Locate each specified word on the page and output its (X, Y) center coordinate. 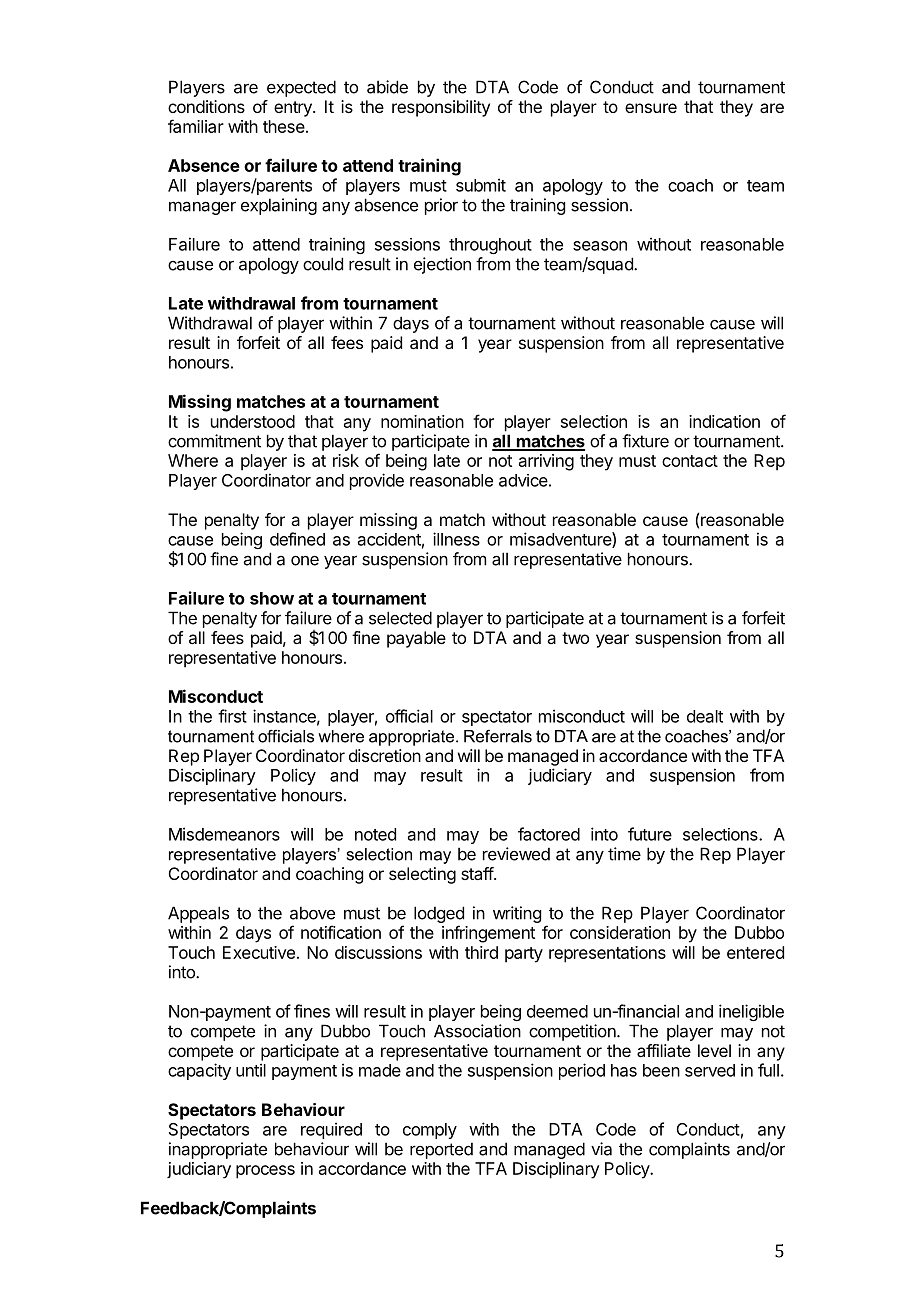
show (272, 598)
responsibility (441, 108)
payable (416, 639)
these (284, 126)
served (710, 1070)
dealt (705, 716)
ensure (651, 108)
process (265, 1172)
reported (441, 1150)
